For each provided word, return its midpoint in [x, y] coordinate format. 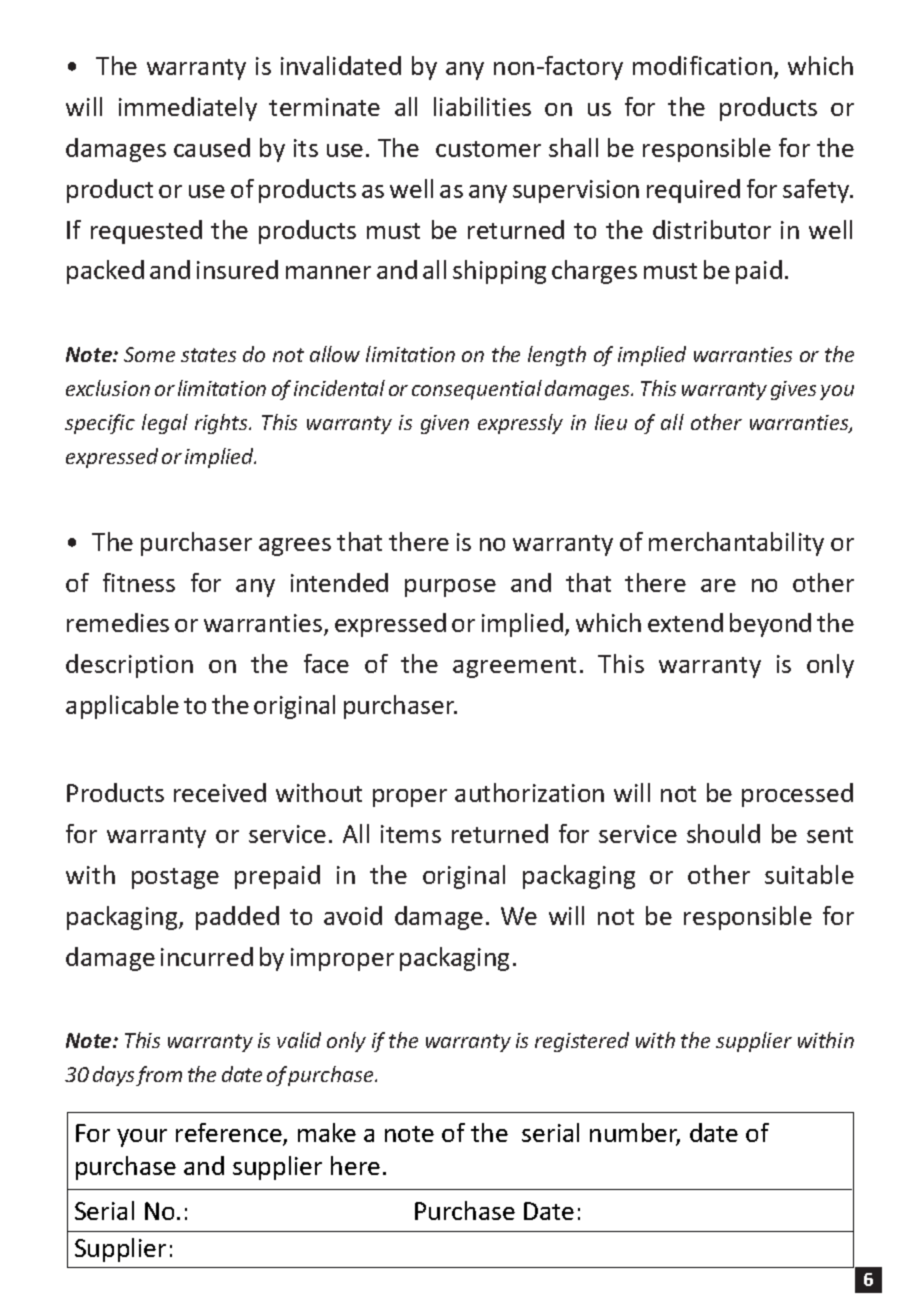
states [208, 355]
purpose [450, 588]
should [723, 833]
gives [793, 390]
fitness [139, 582]
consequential [477, 390]
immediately [188, 109]
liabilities [482, 106]
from [159, 1076]
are [718, 585]
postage [175, 878]
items [411, 834]
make [327, 1132]
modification [702, 65]
